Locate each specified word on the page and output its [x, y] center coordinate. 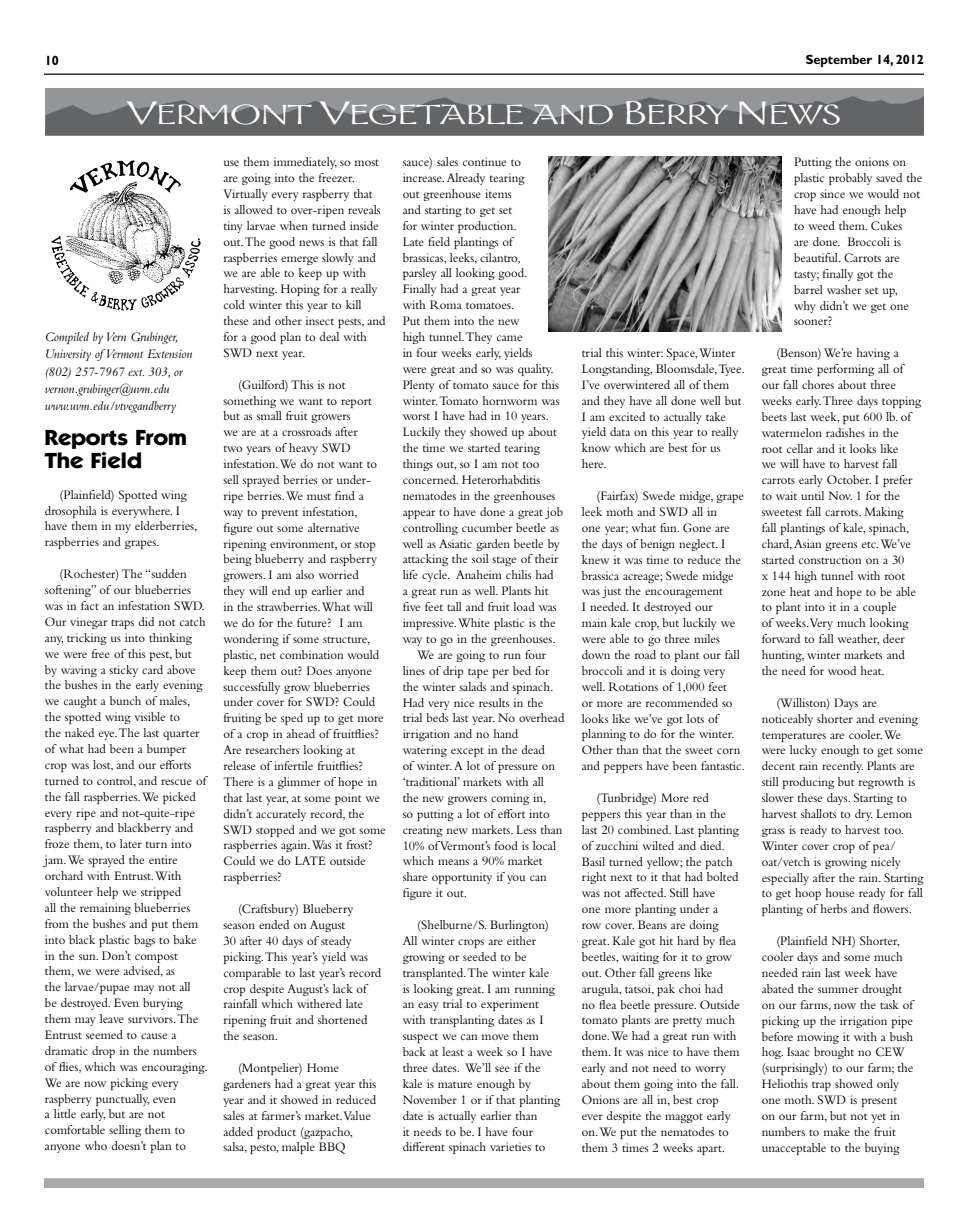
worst [416, 417]
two [233, 449]
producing [808, 783]
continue [484, 161]
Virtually [245, 195]
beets [774, 416]
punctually [122, 1100]
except [467, 752]
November [430, 1099]
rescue [176, 782]
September [839, 60]
